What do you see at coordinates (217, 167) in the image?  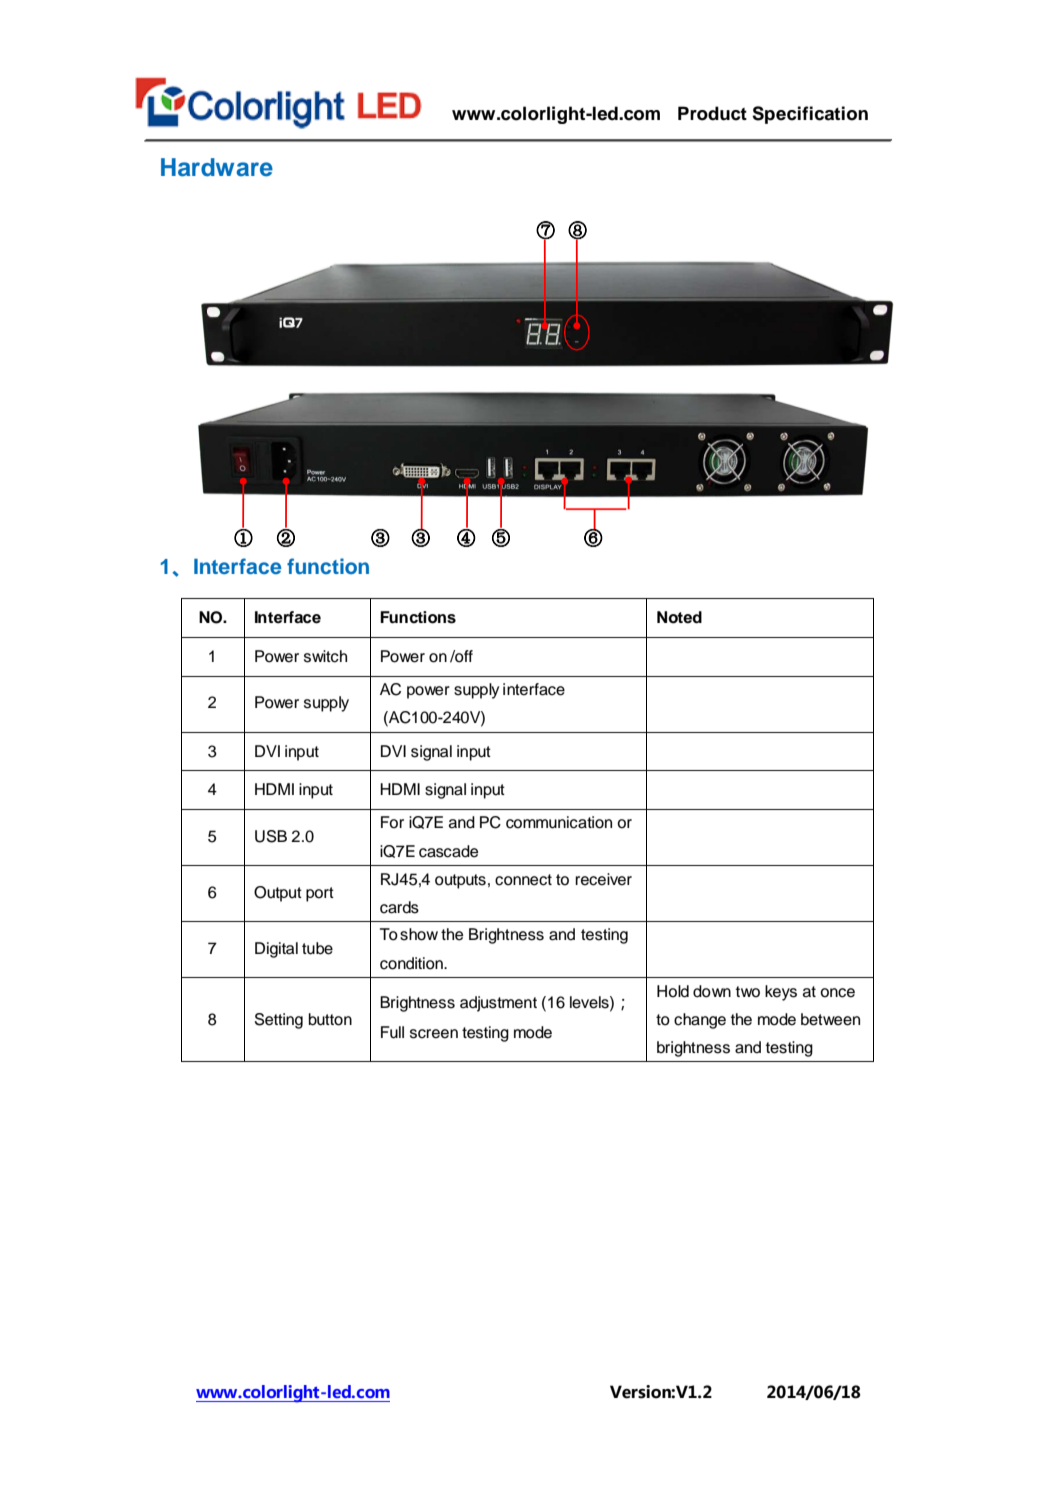 I see `Hardware` at bounding box center [217, 167].
